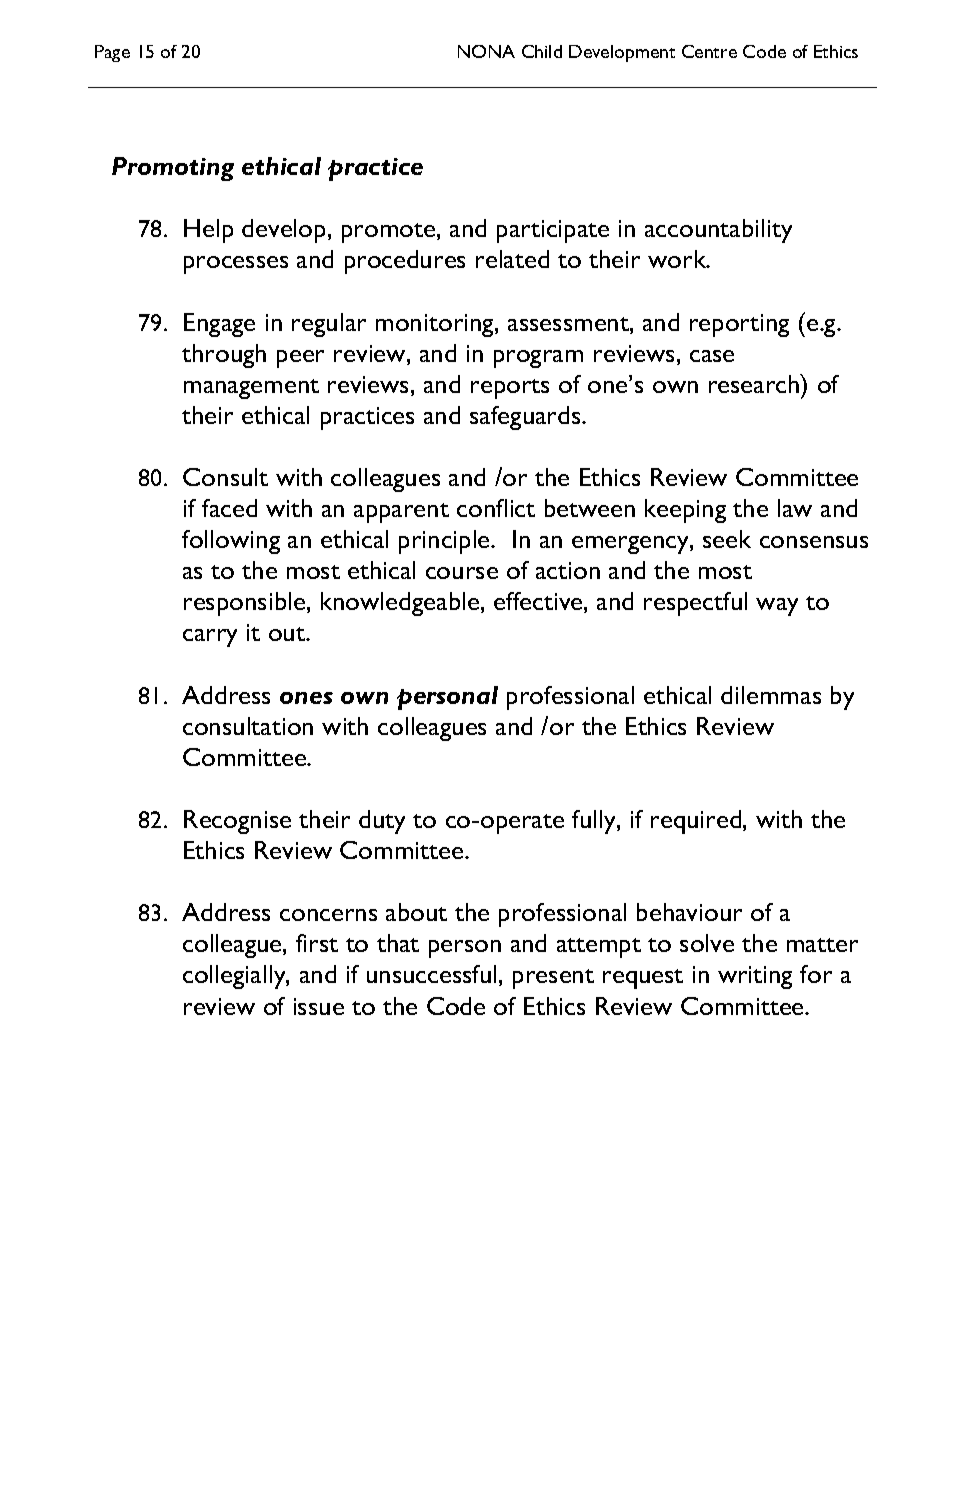 This document has height=1492, width=965. What do you see at coordinates (486, 51) in the document?
I see `NONA` at bounding box center [486, 51].
